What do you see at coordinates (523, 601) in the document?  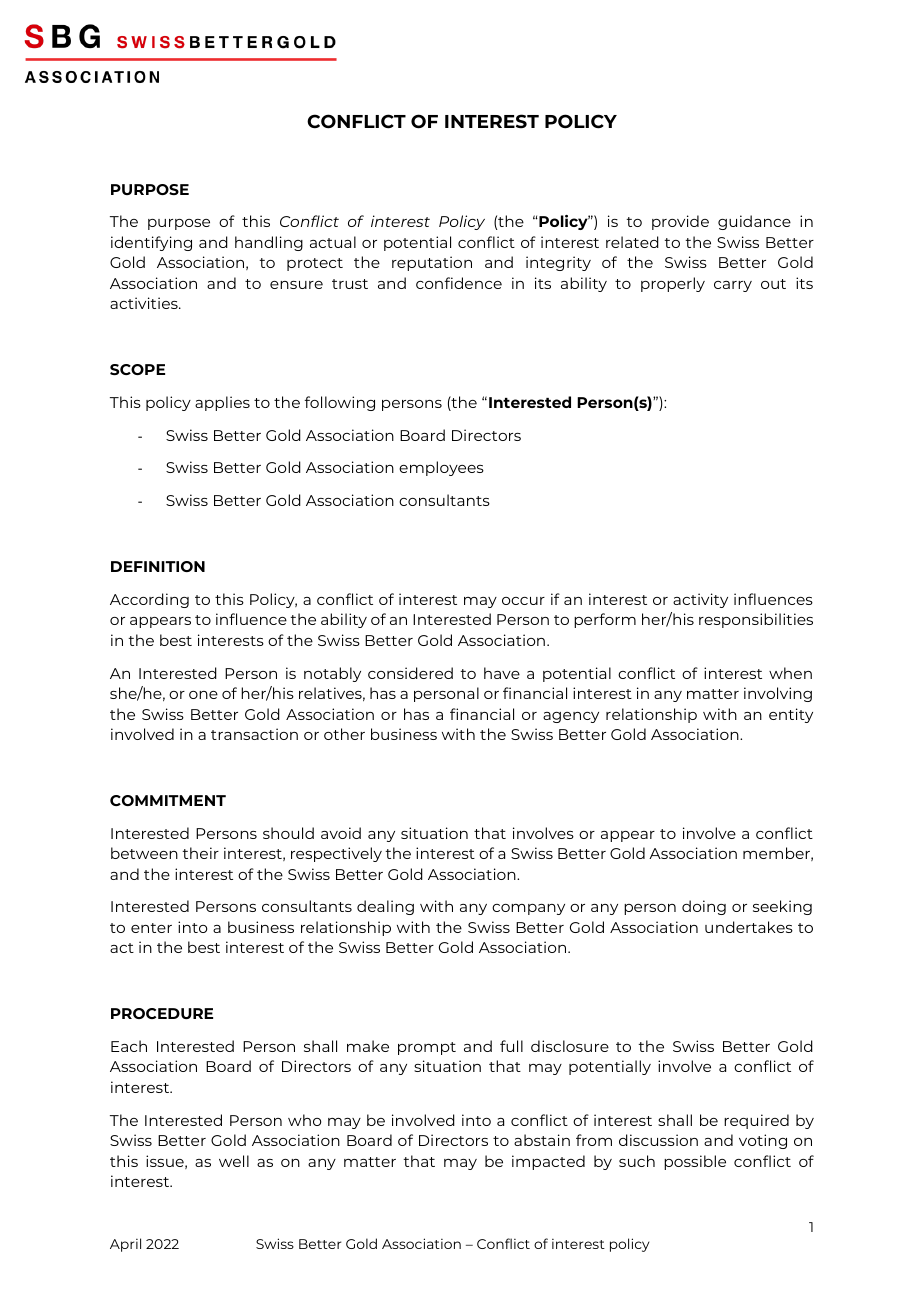 I see `occur` at bounding box center [523, 601].
